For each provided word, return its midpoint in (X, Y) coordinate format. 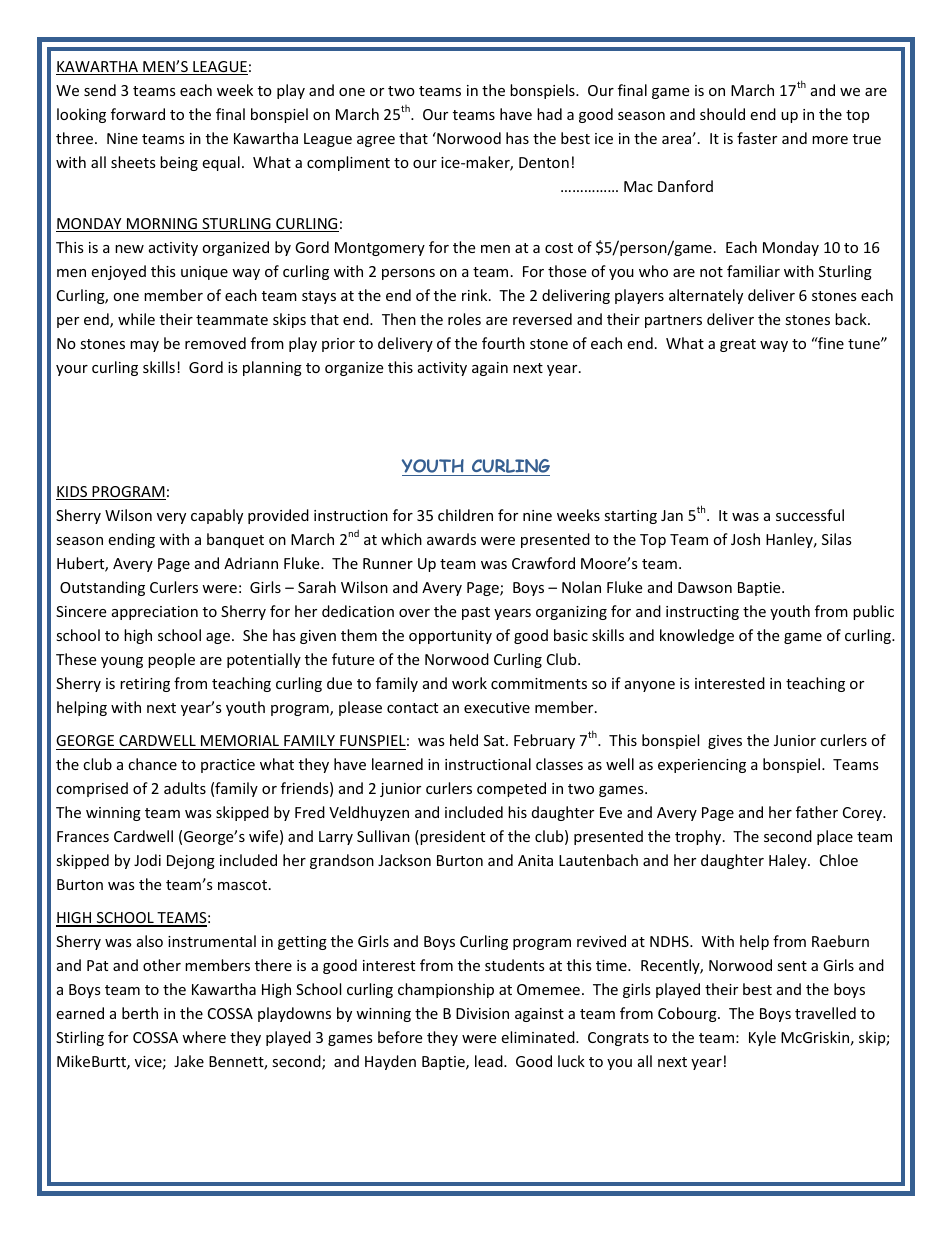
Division (482, 1013)
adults (185, 788)
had (549, 114)
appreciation (155, 613)
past (476, 613)
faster (757, 138)
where (204, 1037)
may (144, 346)
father (817, 812)
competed (511, 789)
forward (138, 114)
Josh (745, 539)
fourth (503, 343)
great (738, 345)
